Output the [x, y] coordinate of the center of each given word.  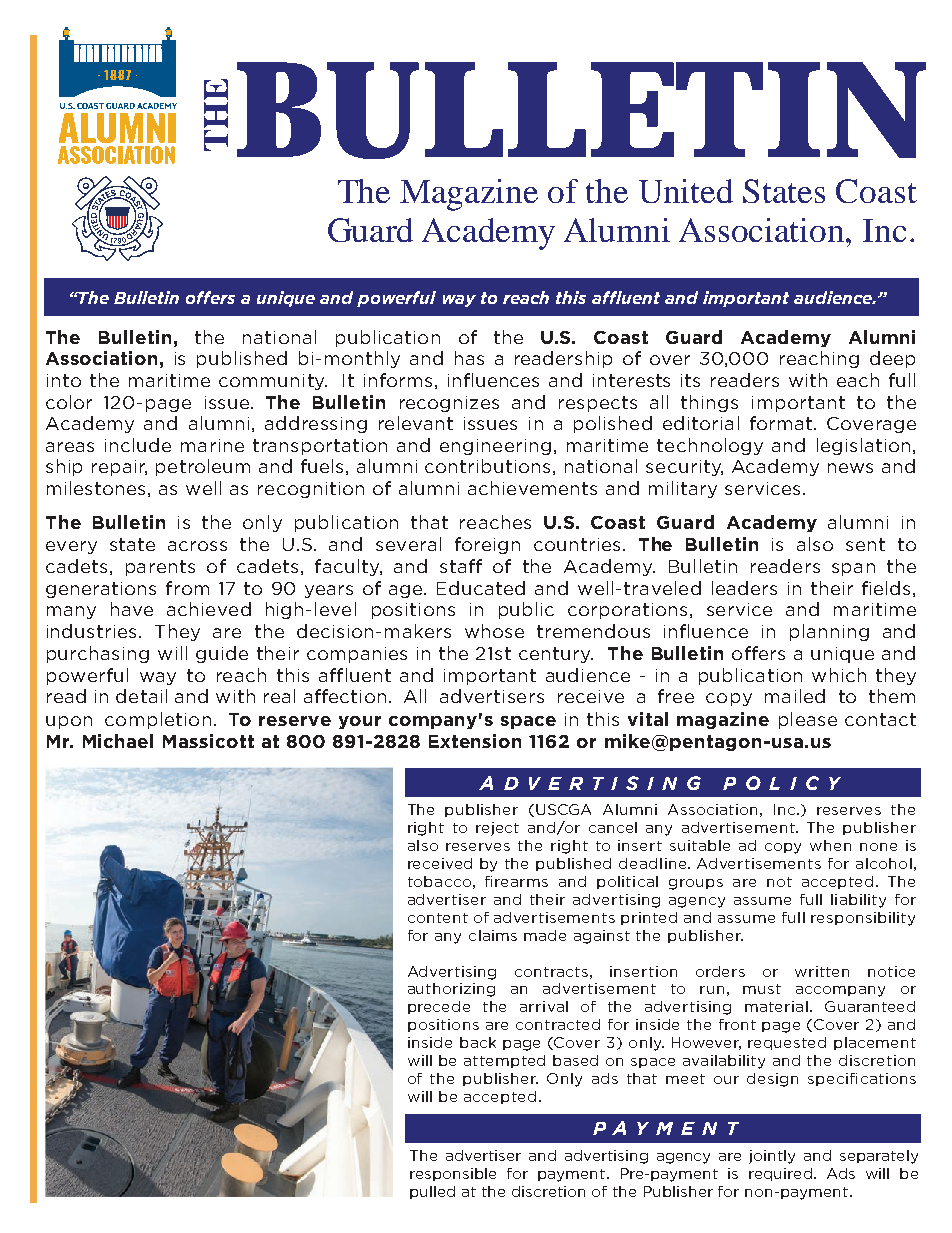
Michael [118, 741]
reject [497, 829]
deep [892, 359]
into [64, 380]
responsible [453, 1174]
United [686, 191]
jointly [772, 1157]
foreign [487, 545]
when [830, 845]
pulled [432, 1192]
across [197, 546]
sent [865, 544]
